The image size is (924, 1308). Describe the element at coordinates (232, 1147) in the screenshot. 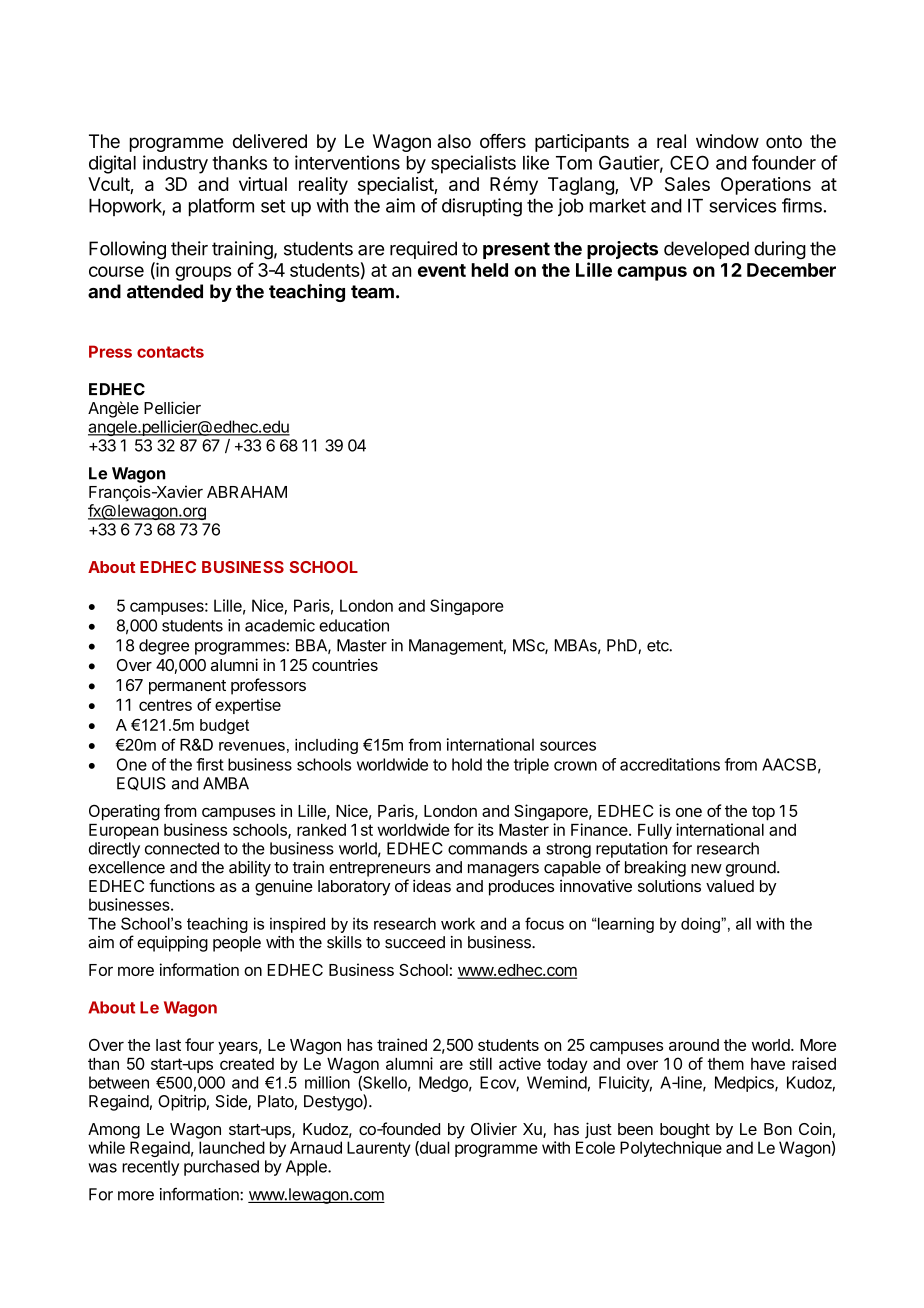

I see `launched` at that location.
